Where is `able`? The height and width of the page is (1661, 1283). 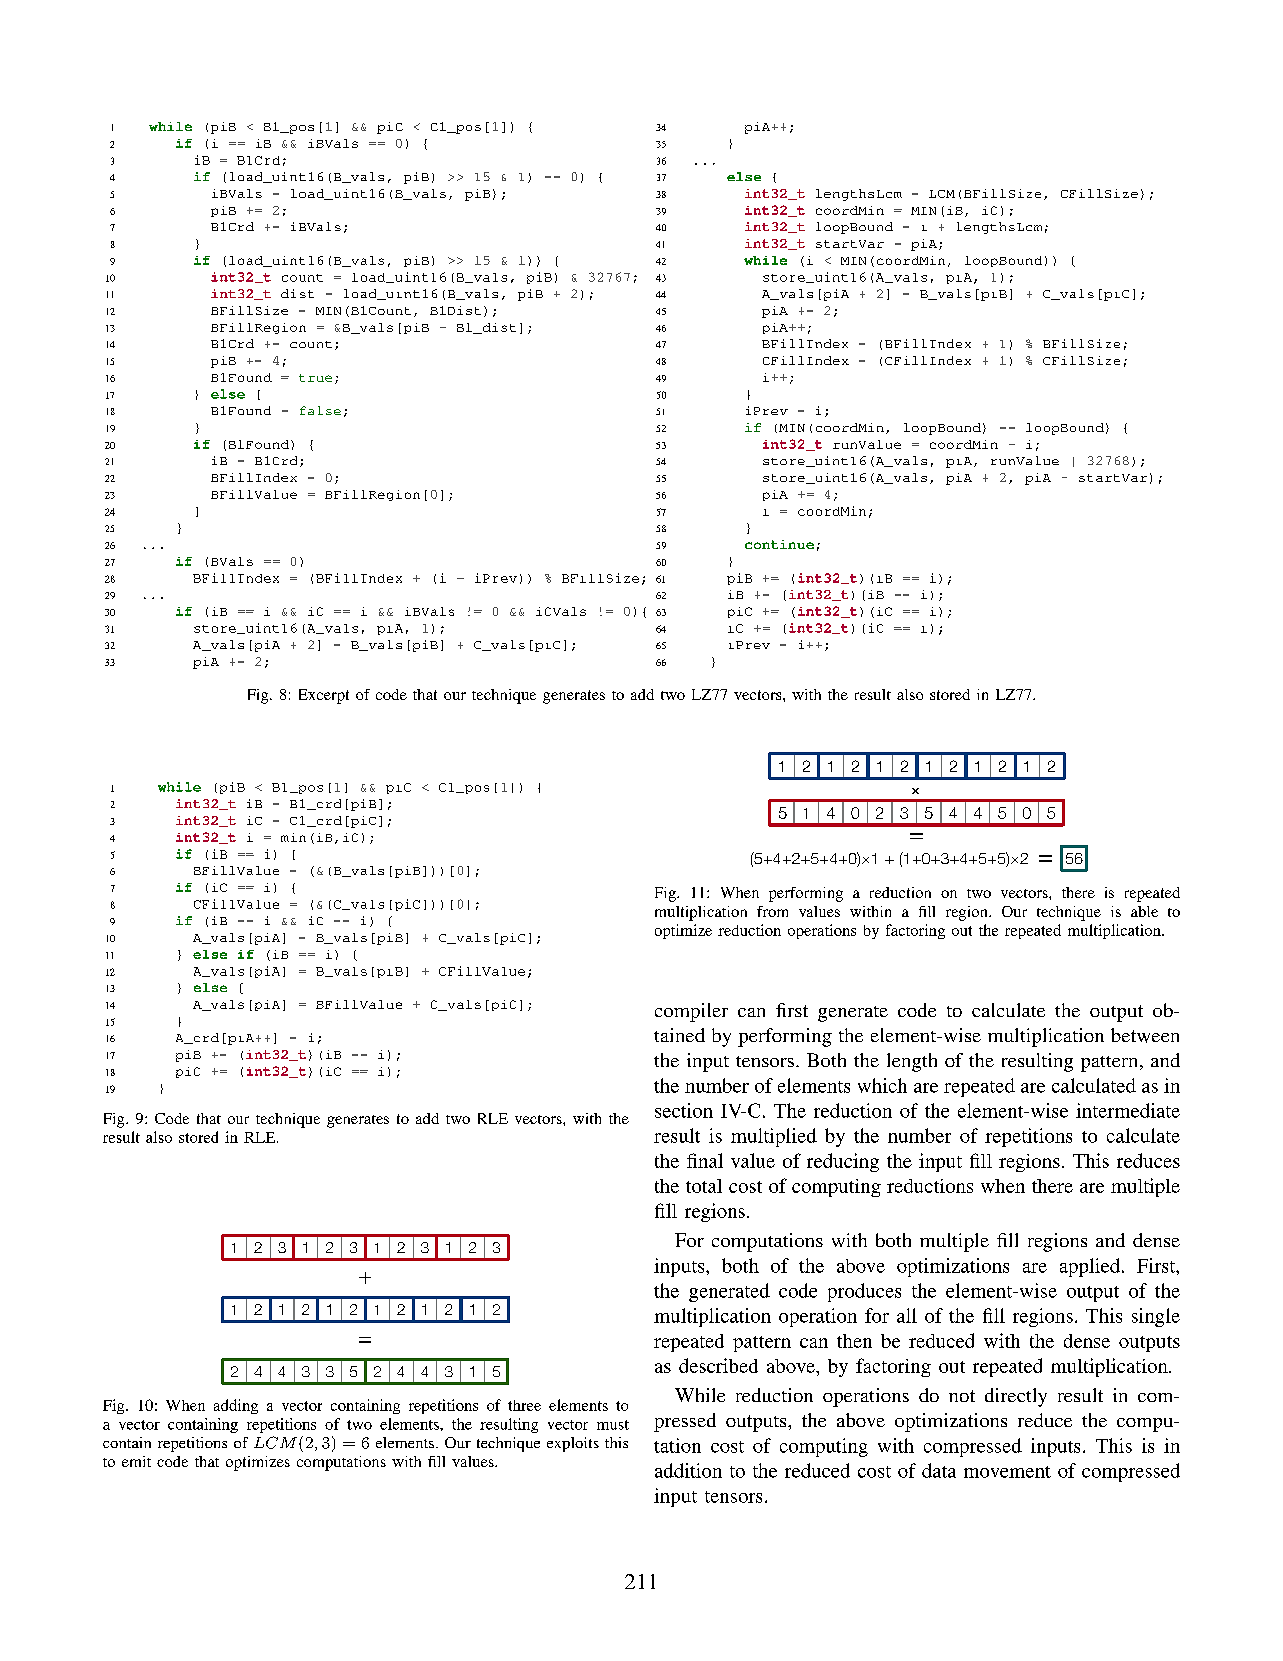 able is located at coordinates (1144, 911).
